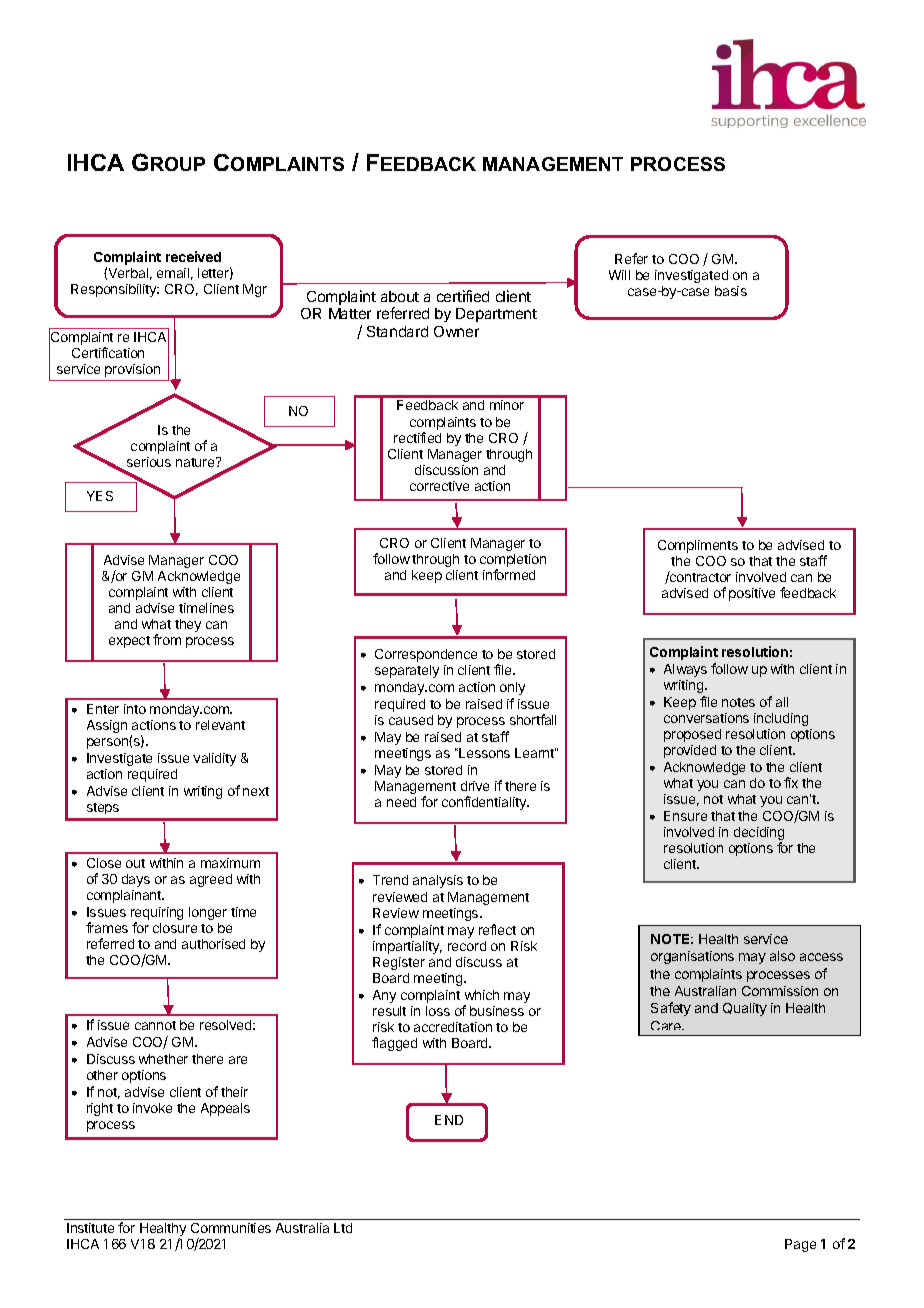 The image size is (924, 1308). Describe the element at coordinates (692, 957) in the screenshot. I see `organisations` at that location.
